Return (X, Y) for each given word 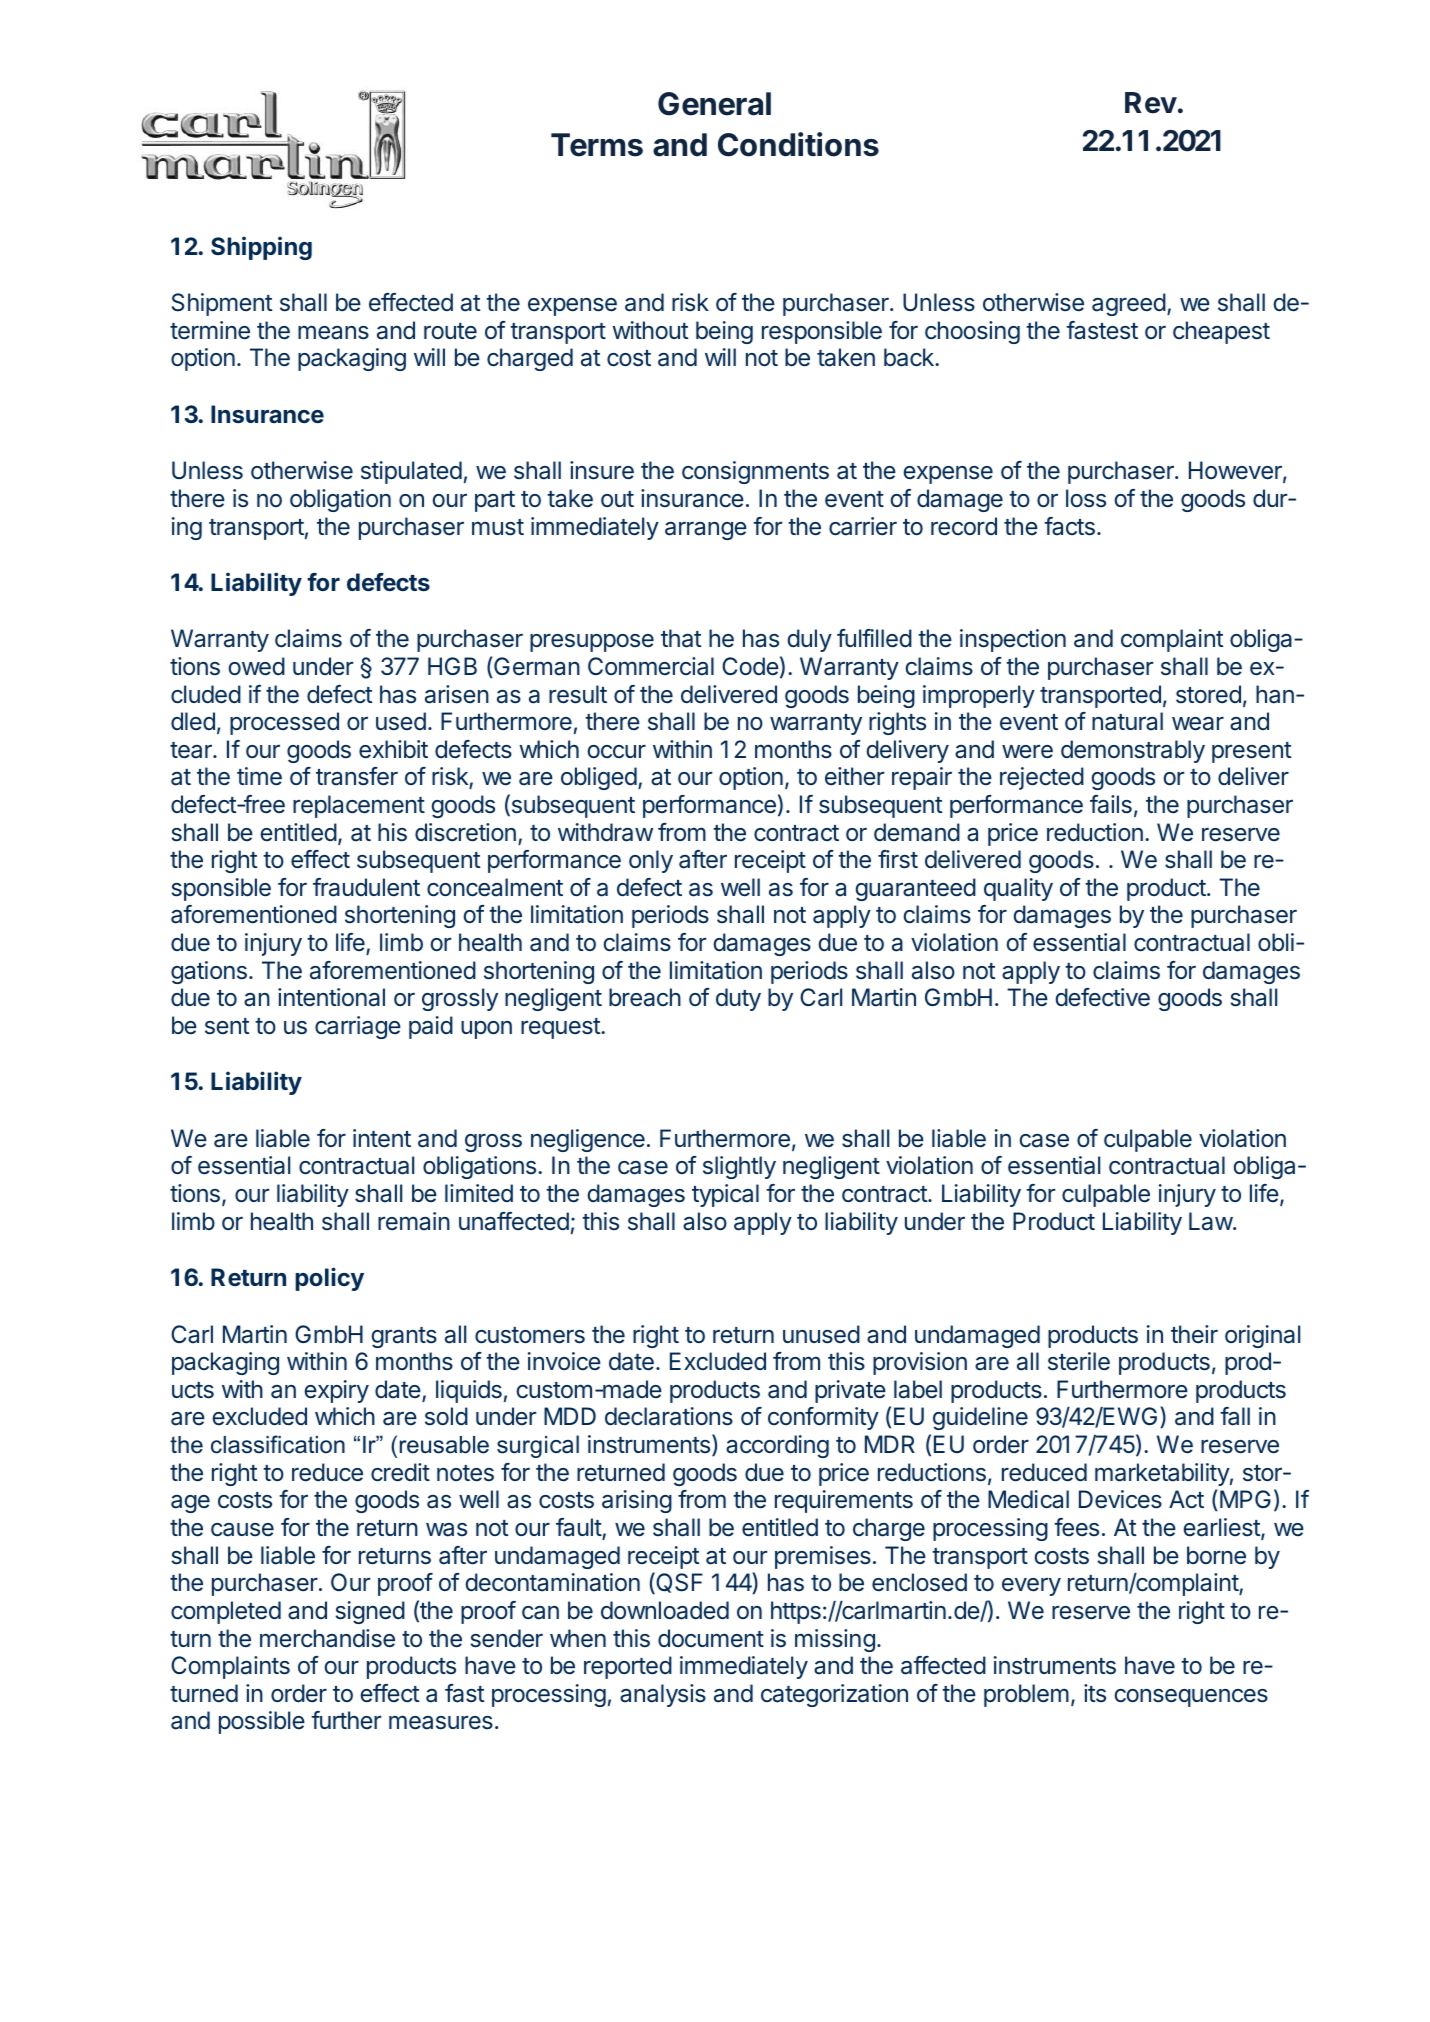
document (711, 1638)
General (714, 104)
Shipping (261, 248)
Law (1211, 1221)
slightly (739, 1167)
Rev (1151, 103)
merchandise (327, 1638)
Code (750, 666)
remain (414, 1221)
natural (1127, 721)
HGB (452, 666)
